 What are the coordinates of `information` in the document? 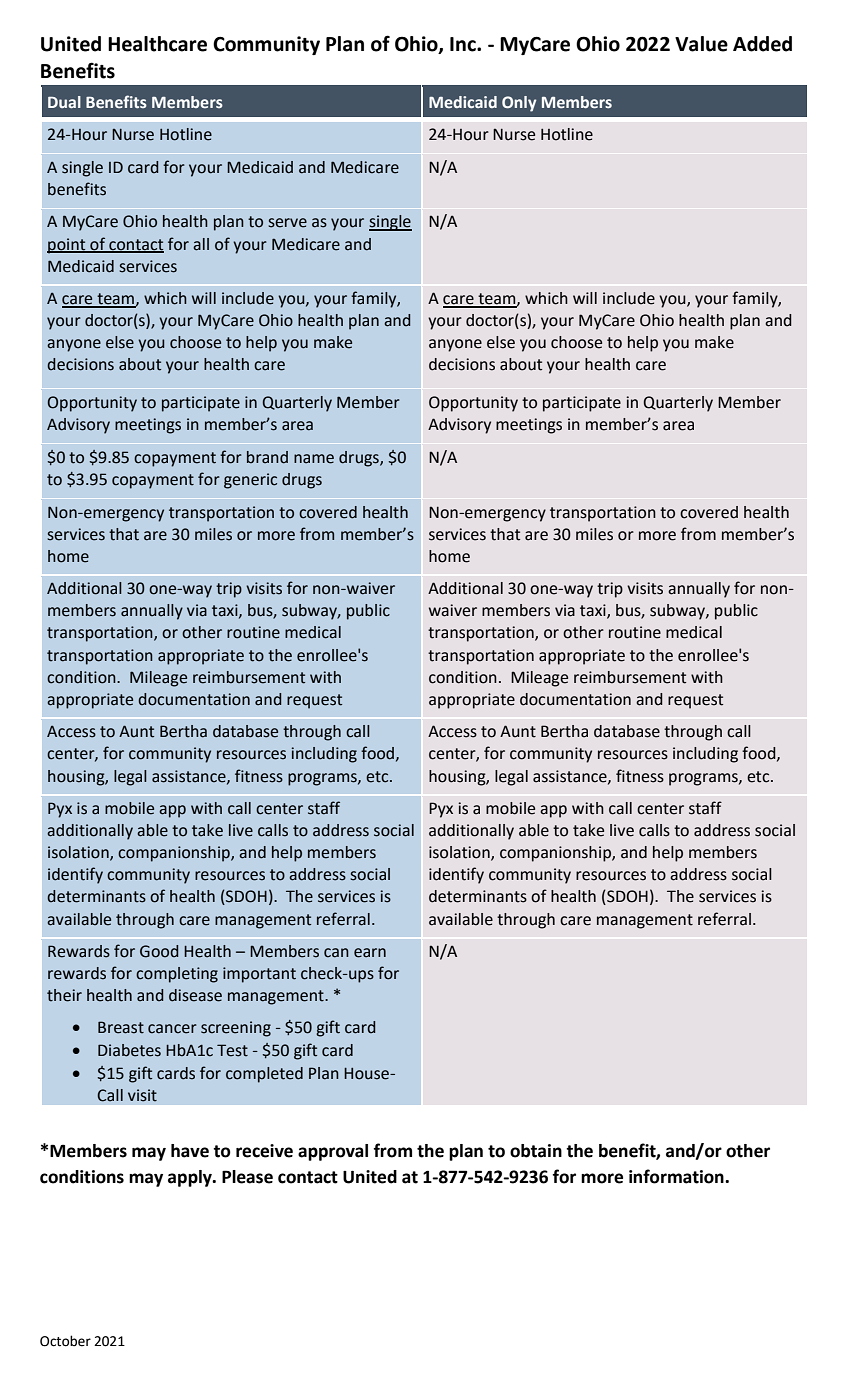 It's located at (677, 1176).
